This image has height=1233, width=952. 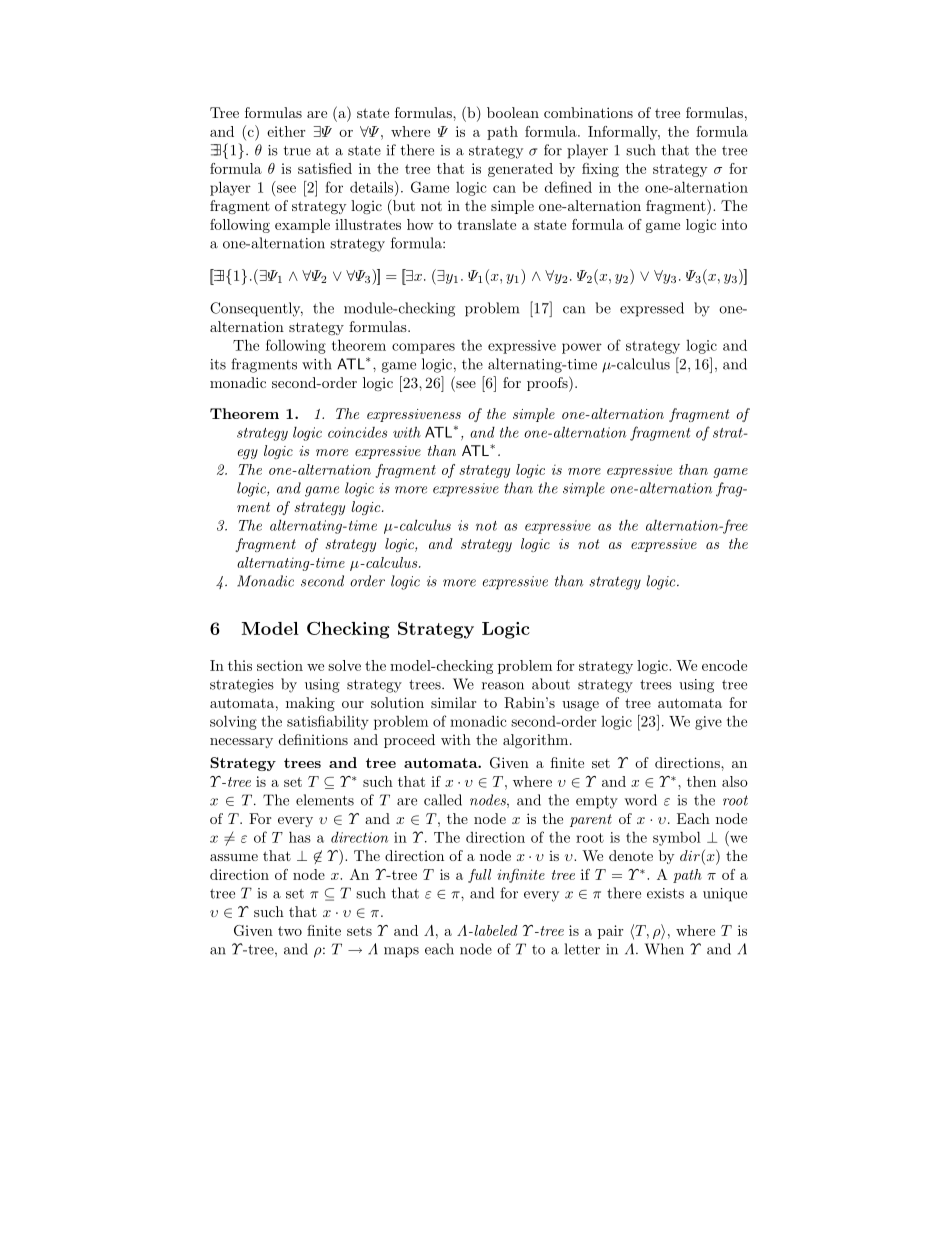 I want to click on boolean, so click(x=513, y=112).
